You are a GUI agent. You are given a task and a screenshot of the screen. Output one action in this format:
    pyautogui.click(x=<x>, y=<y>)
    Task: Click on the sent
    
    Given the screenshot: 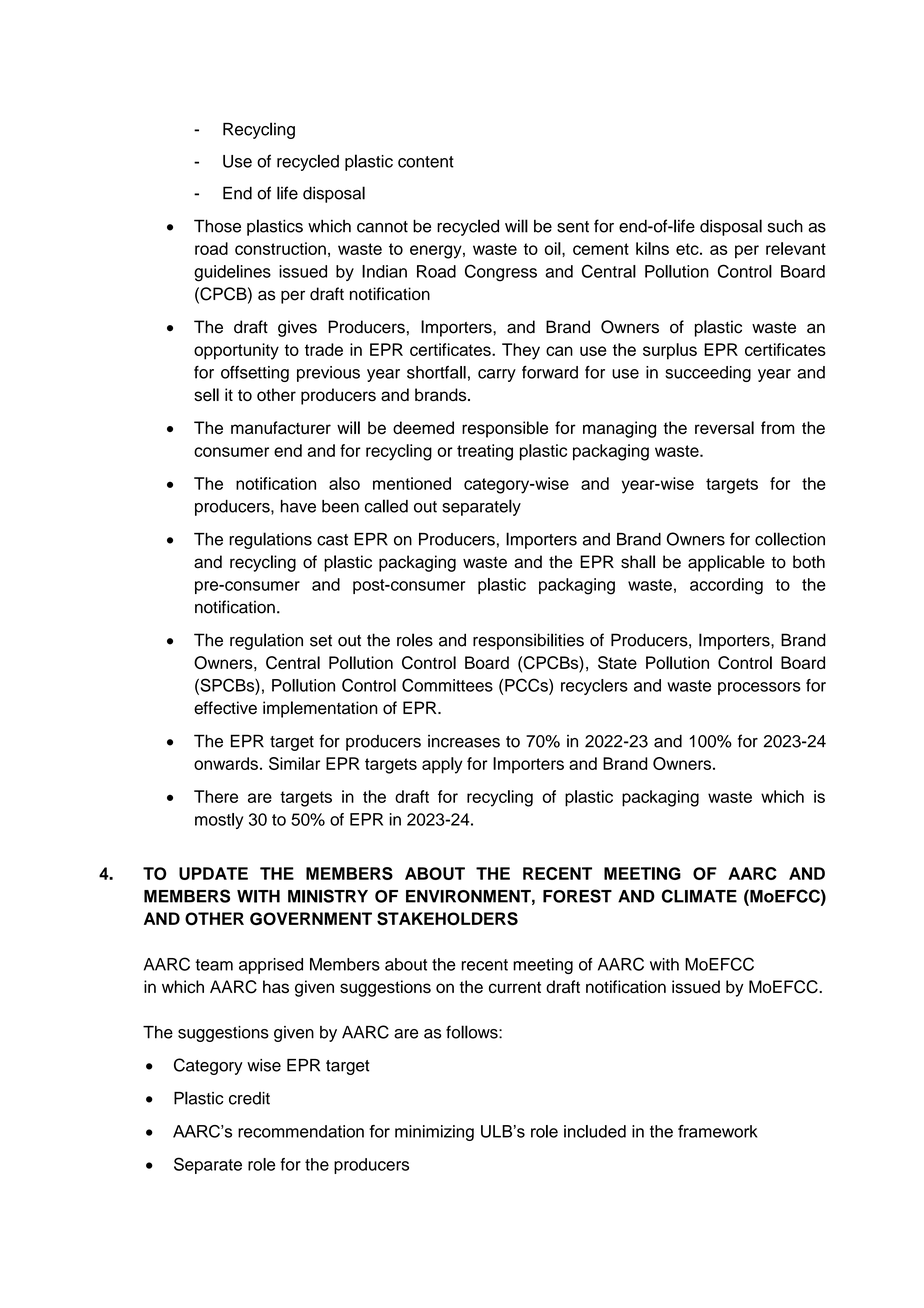 What is the action you would take?
    pyautogui.click(x=573, y=227)
